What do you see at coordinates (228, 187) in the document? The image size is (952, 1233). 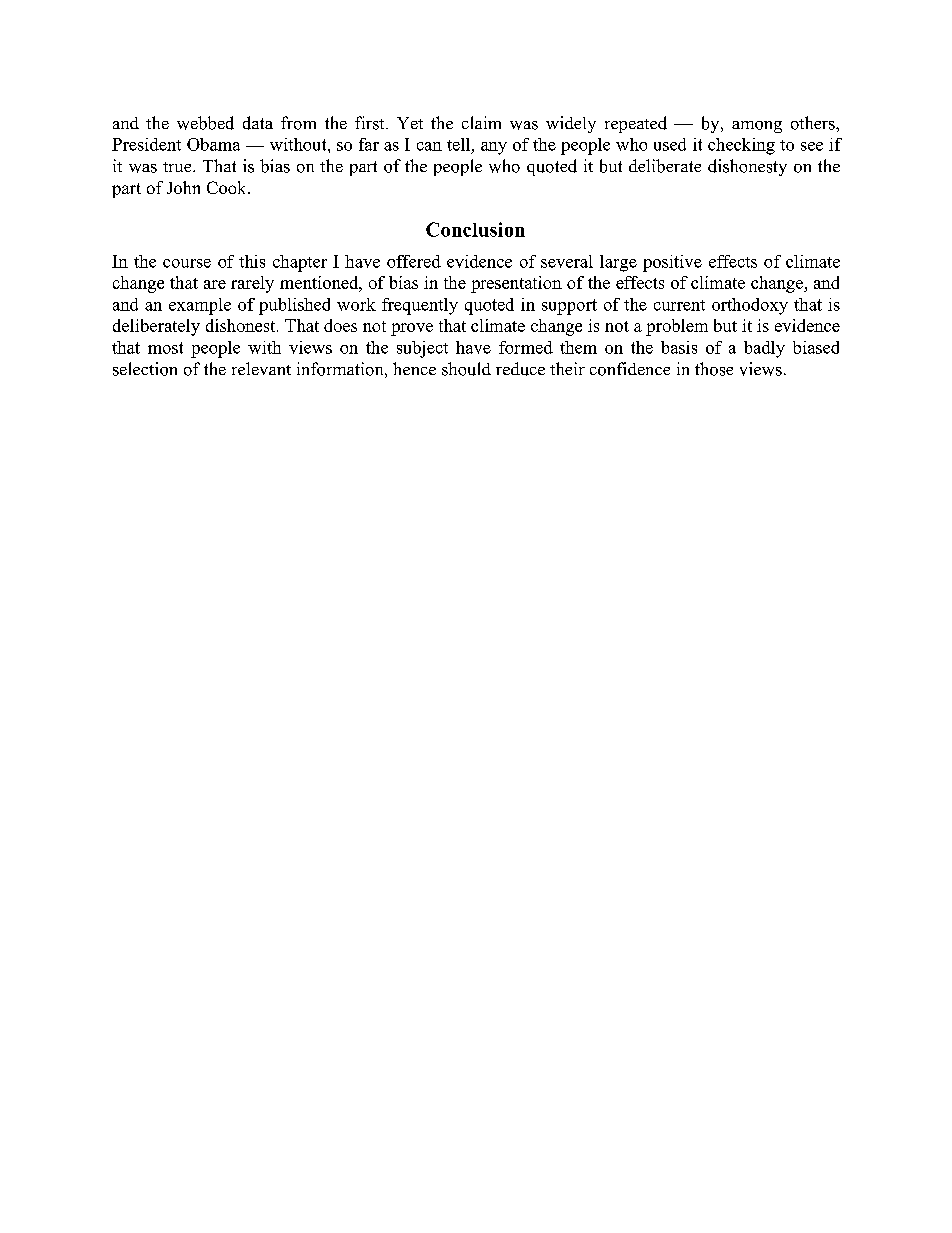 I see `Cook` at bounding box center [228, 187].
